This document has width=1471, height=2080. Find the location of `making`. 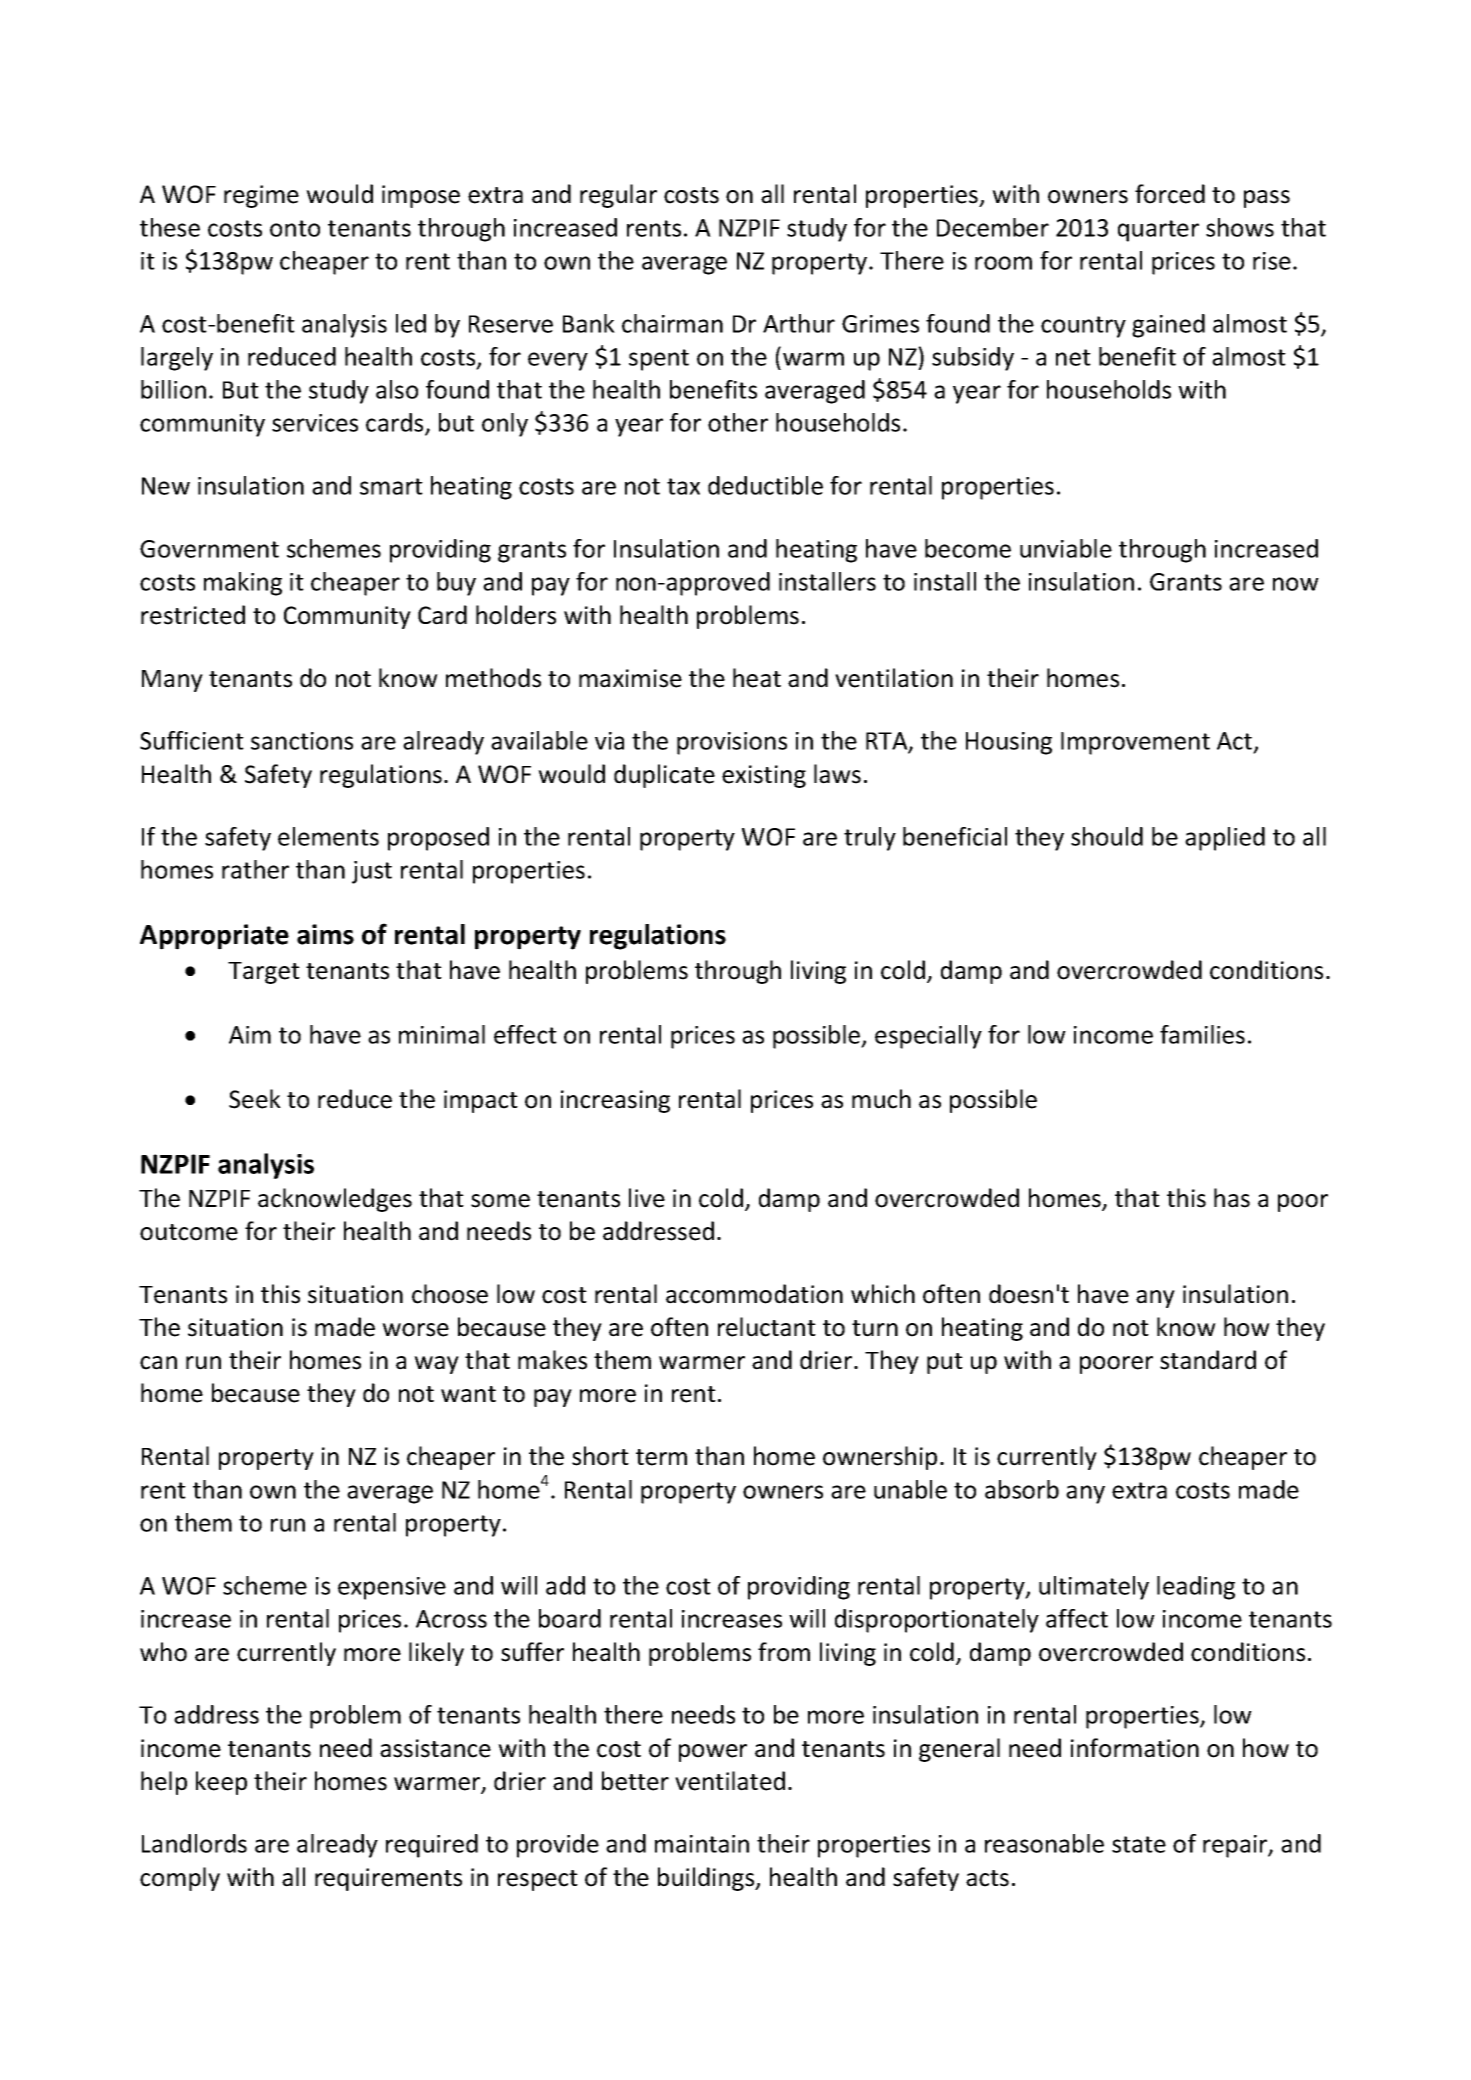

making is located at coordinates (243, 584).
